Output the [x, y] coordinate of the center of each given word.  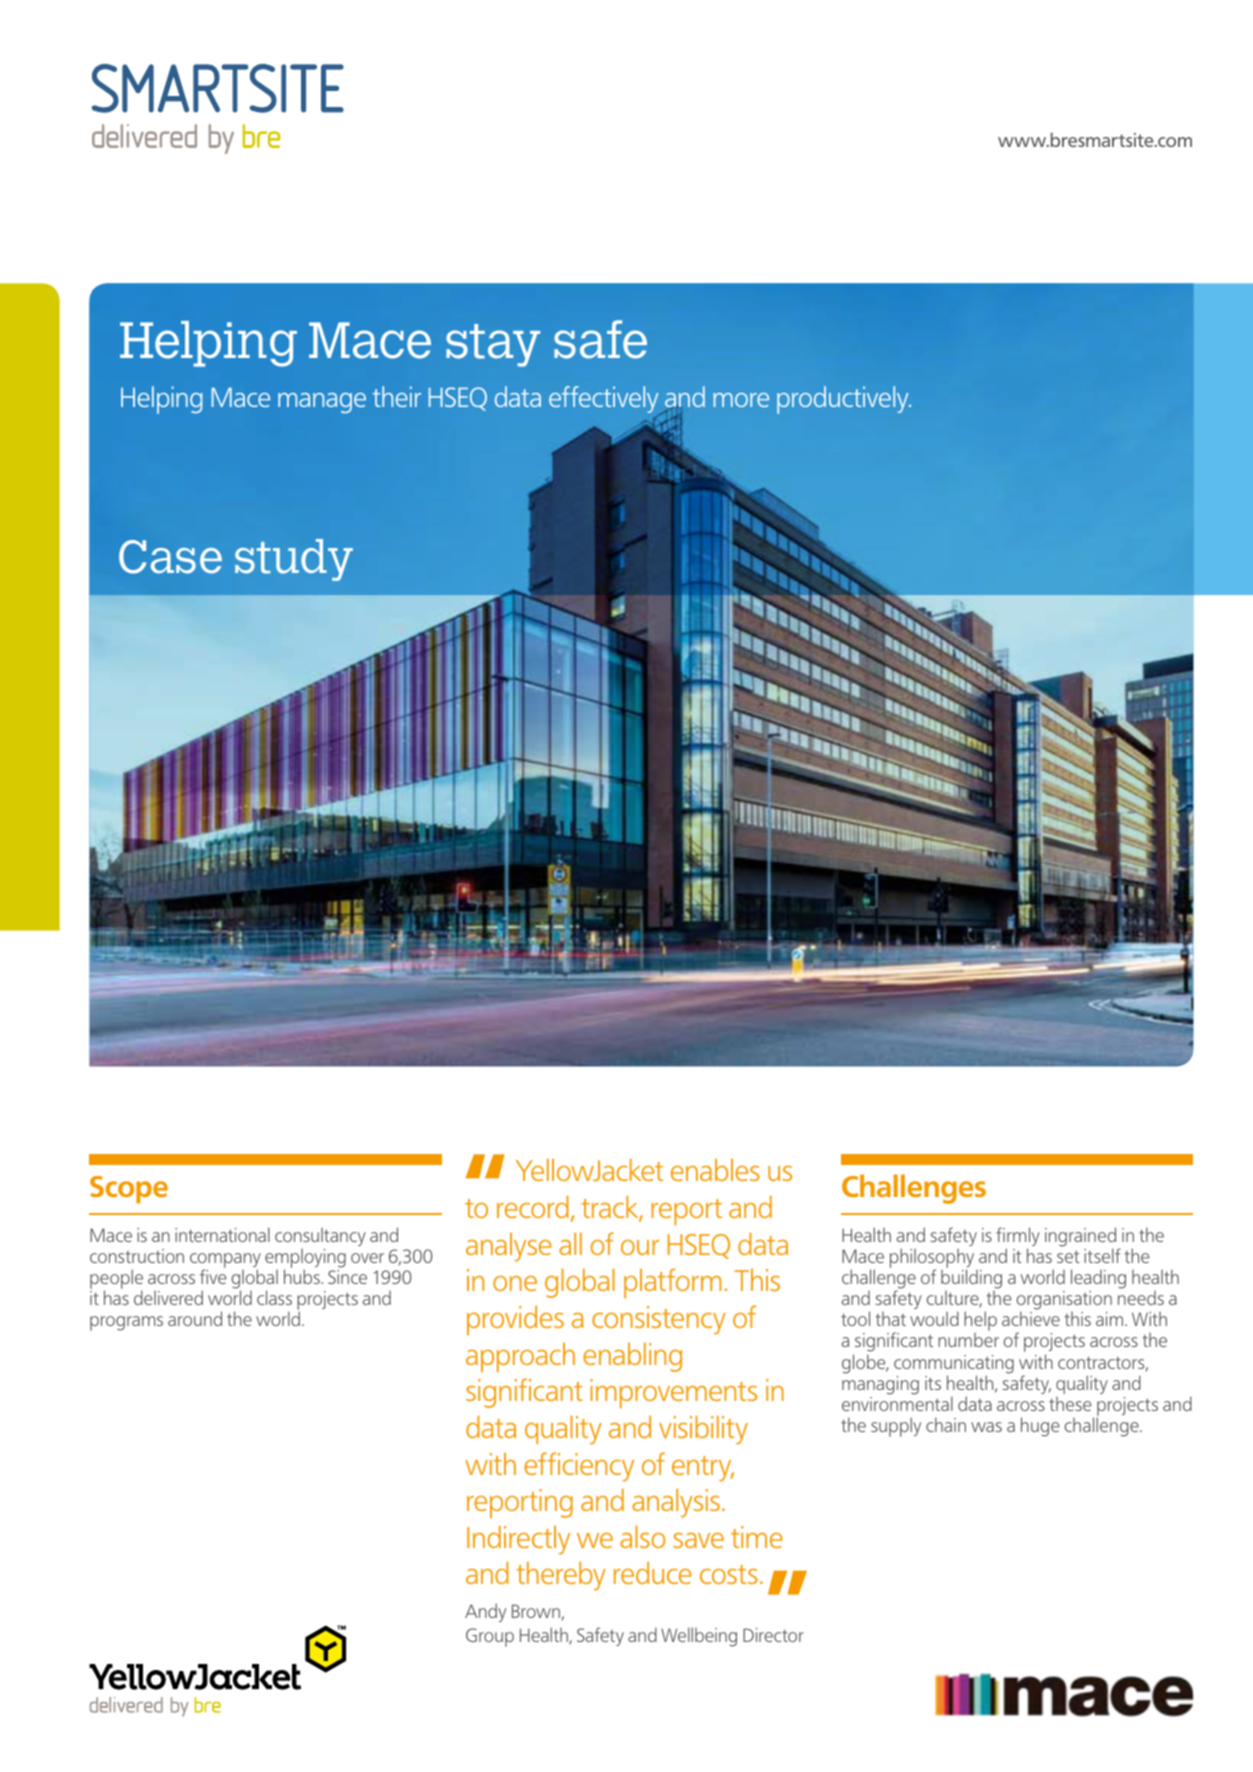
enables [715, 1170]
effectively [604, 401]
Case [170, 557]
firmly [1018, 1238]
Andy [485, 1612]
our [640, 1247]
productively [844, 400]
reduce [653, 1572]
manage [322, 403]
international [222, 1234]
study [294, 560]
